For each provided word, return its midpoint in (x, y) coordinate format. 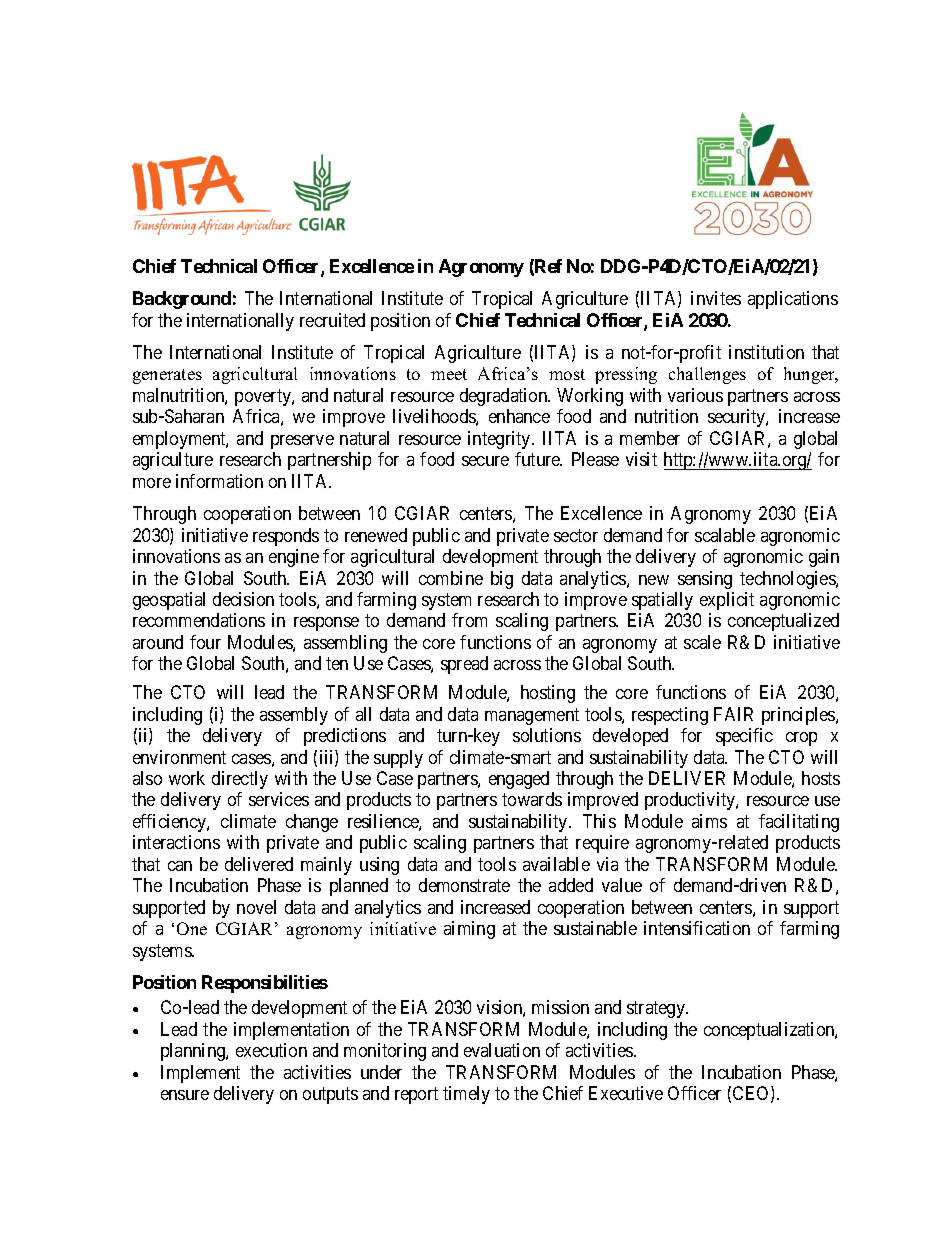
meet (449, 374)
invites (716, 298)
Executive (626, 1093)
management (532, 716)
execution (271, 1050)
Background (182, 300)
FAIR (733, 714)
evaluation (502, 1050)
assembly (294, 716)
